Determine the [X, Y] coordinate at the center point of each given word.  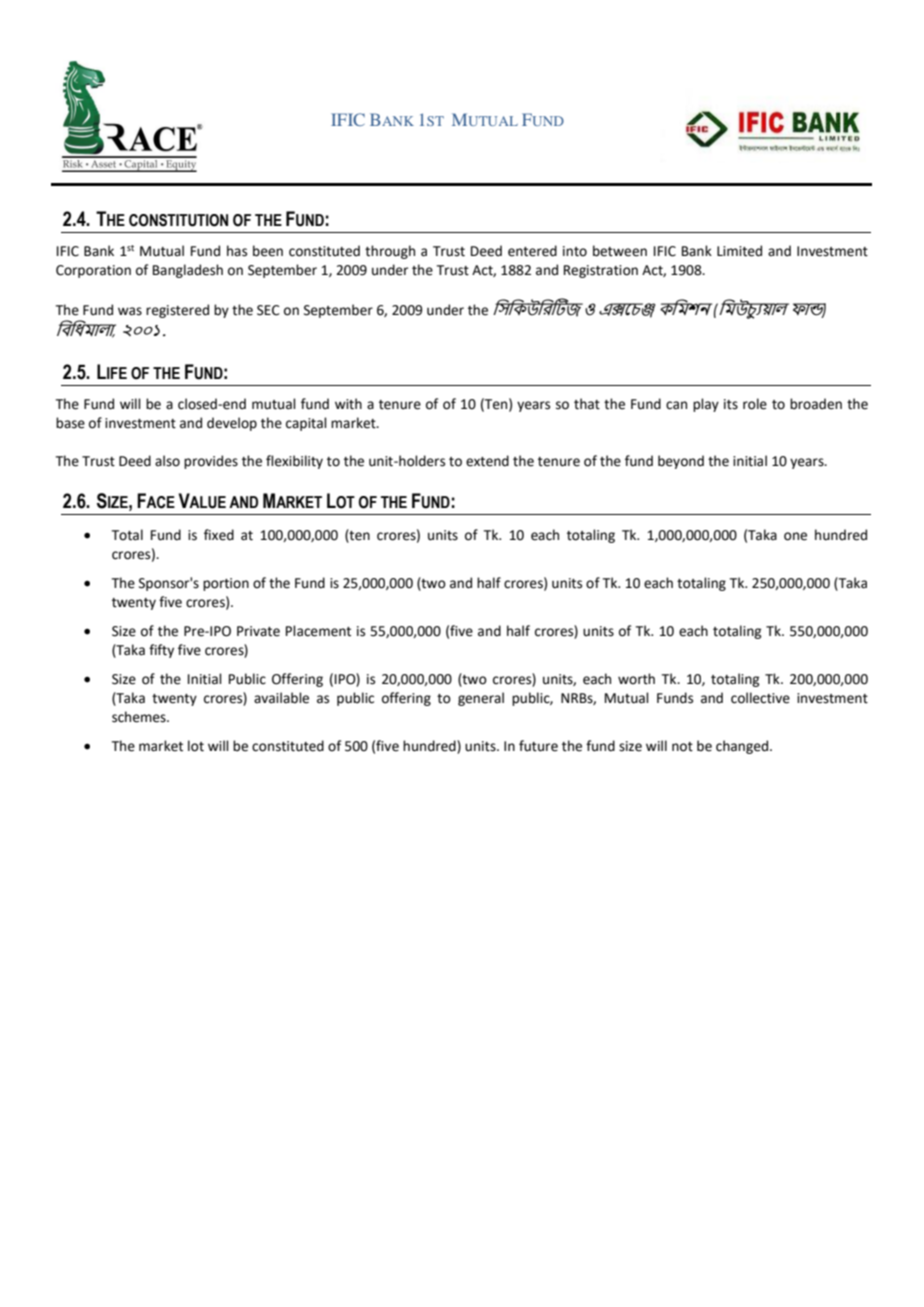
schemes [140, 717]
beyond [681, 462]
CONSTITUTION [178, 220]
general [481, 699]
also [167, 461]
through [390, 252]
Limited [739, 251]
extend [487, 461]
